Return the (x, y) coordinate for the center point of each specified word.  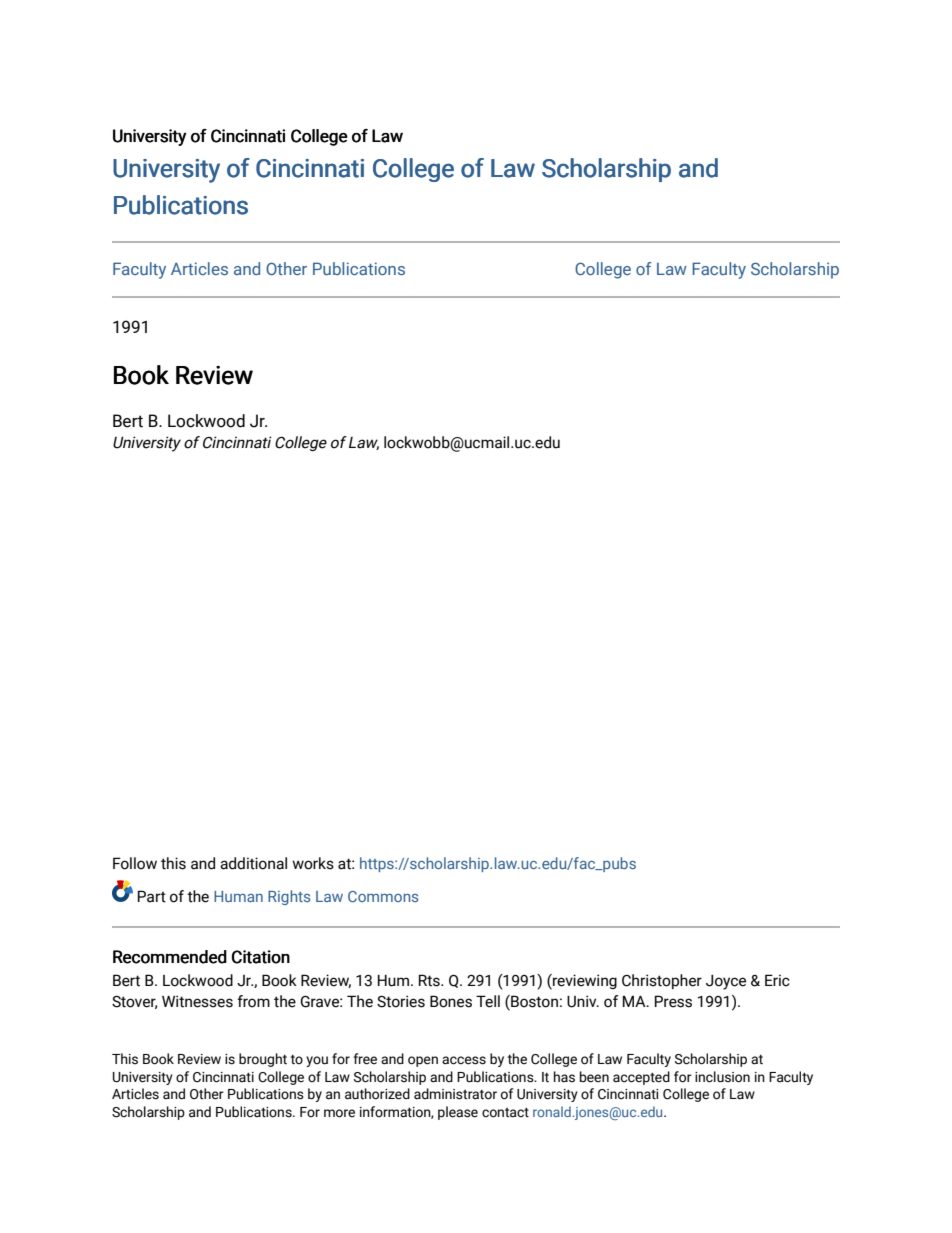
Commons (383, 896)
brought (263, 1060)
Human (238, 896)
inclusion (722, 1077)
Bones (451, 1001)
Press (673, 1001)
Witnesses (197, 1001)
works (313, 863)
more (339, 1113)
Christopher (662, 981)
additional (253, 863)
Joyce (726, 982)
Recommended (170, 957)
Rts (430, 980)
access (464, 1060)
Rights (289, 897)
